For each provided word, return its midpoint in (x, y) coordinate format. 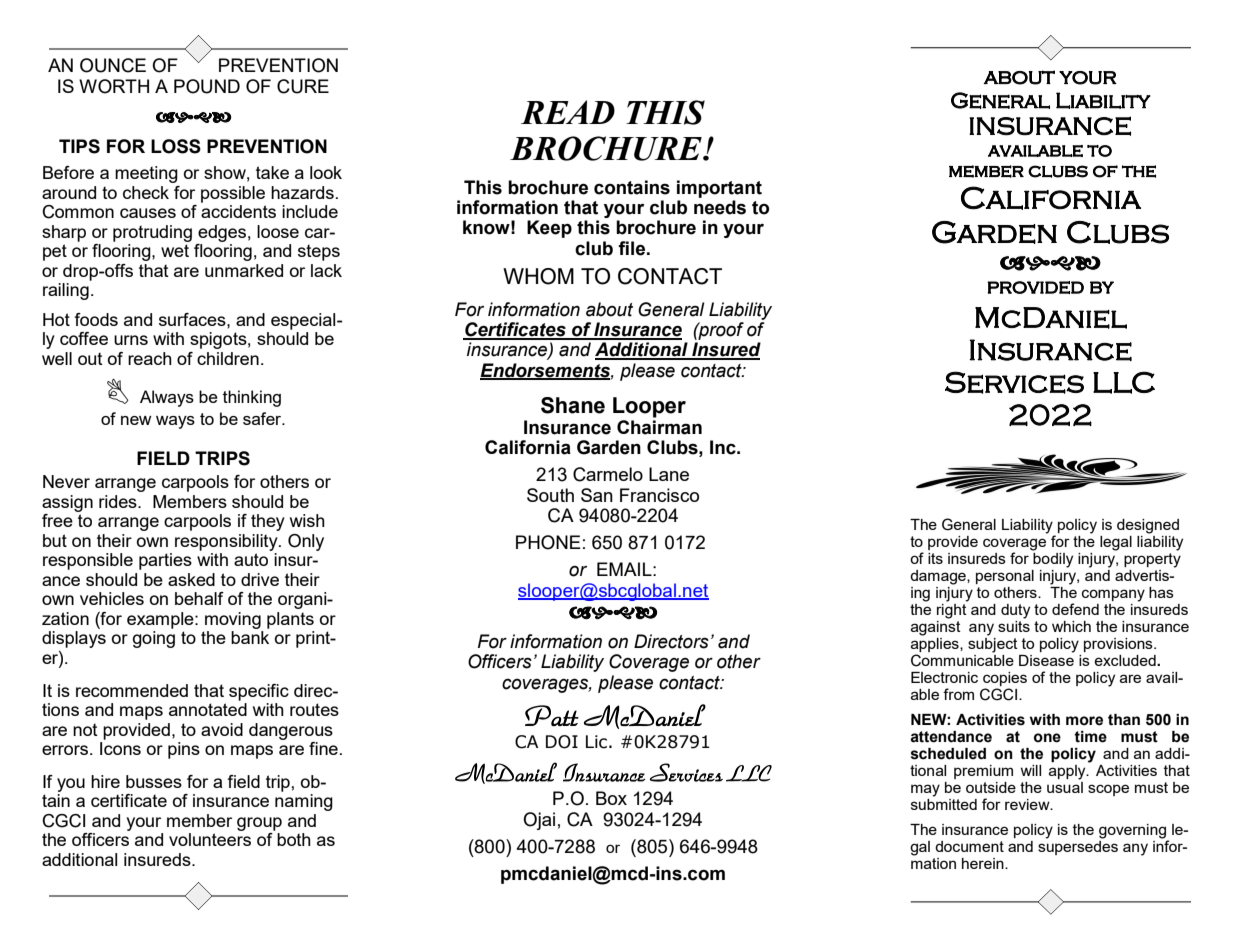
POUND (207, 86)
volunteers (210, 839)
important (719, 189)
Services (1014, 382)
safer (263, 418)
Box (611, 798)
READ (568, 112)
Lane (669, 474)
